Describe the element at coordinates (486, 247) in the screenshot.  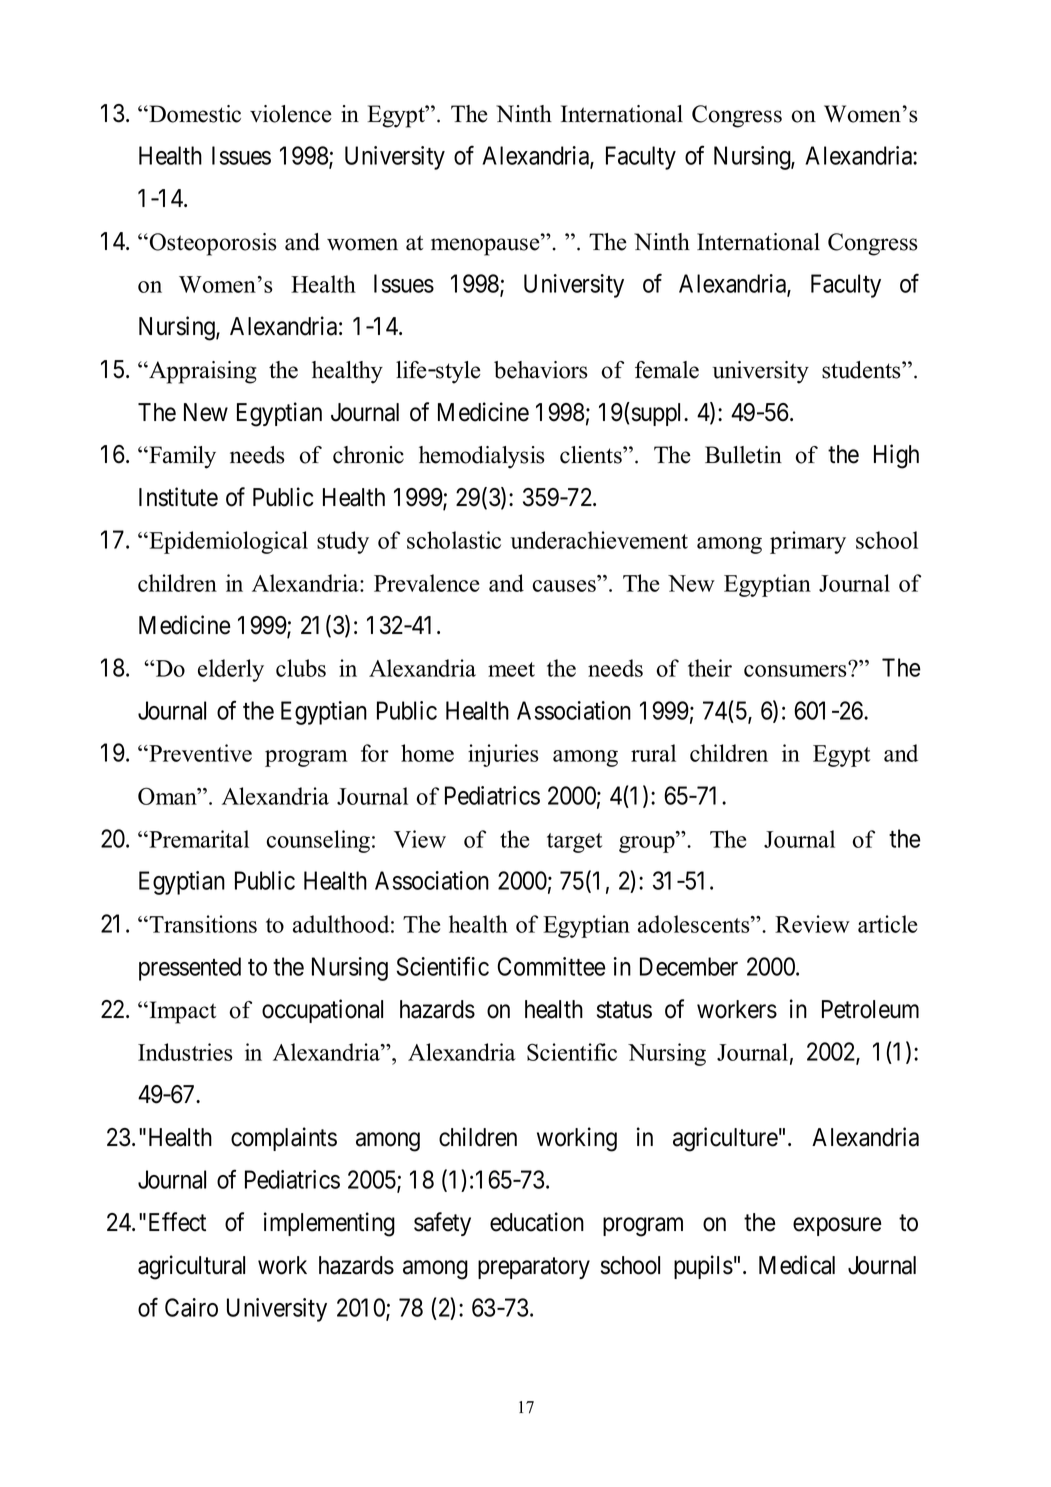
I see `menopause` at that location.
